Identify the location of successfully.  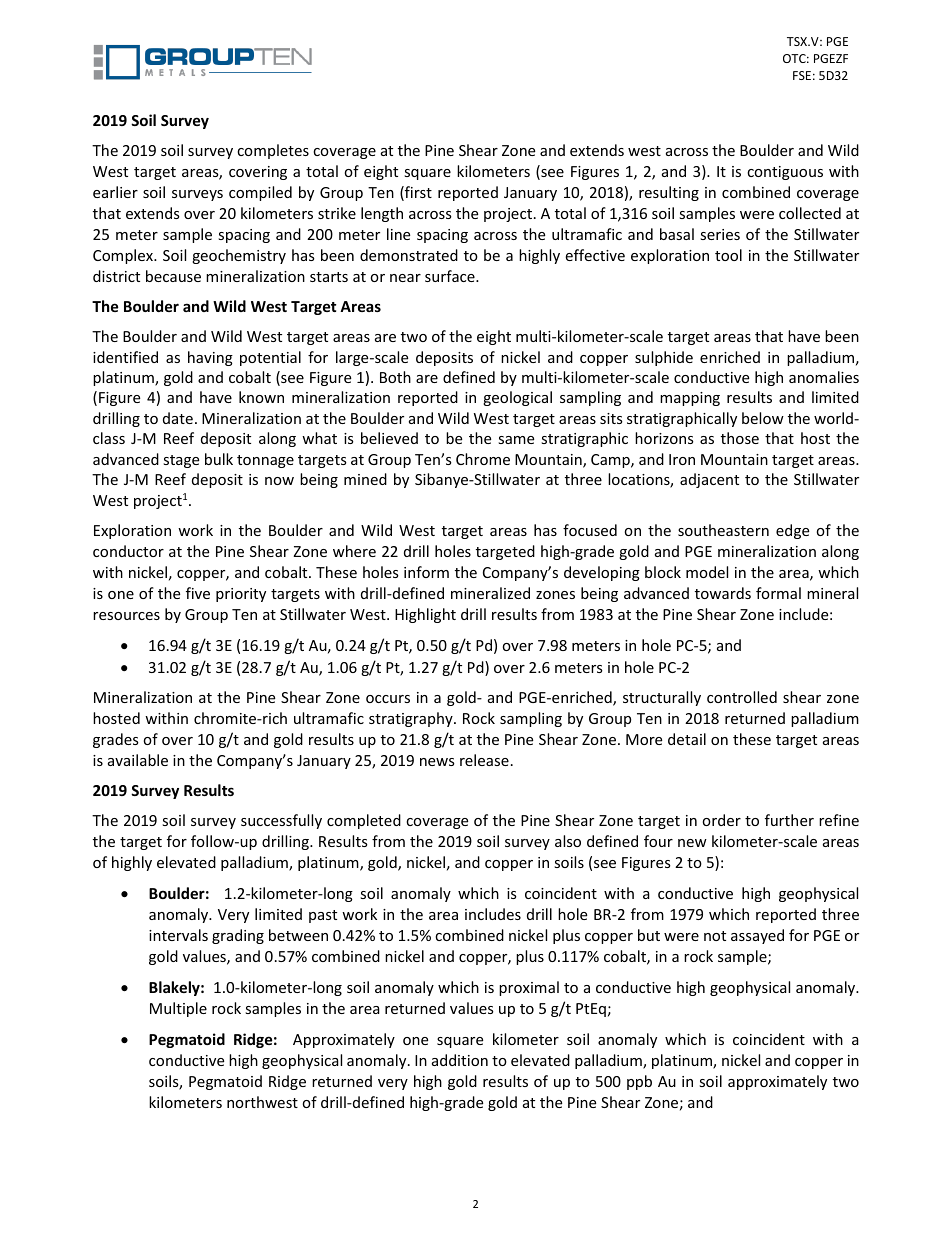
(281, 821).
